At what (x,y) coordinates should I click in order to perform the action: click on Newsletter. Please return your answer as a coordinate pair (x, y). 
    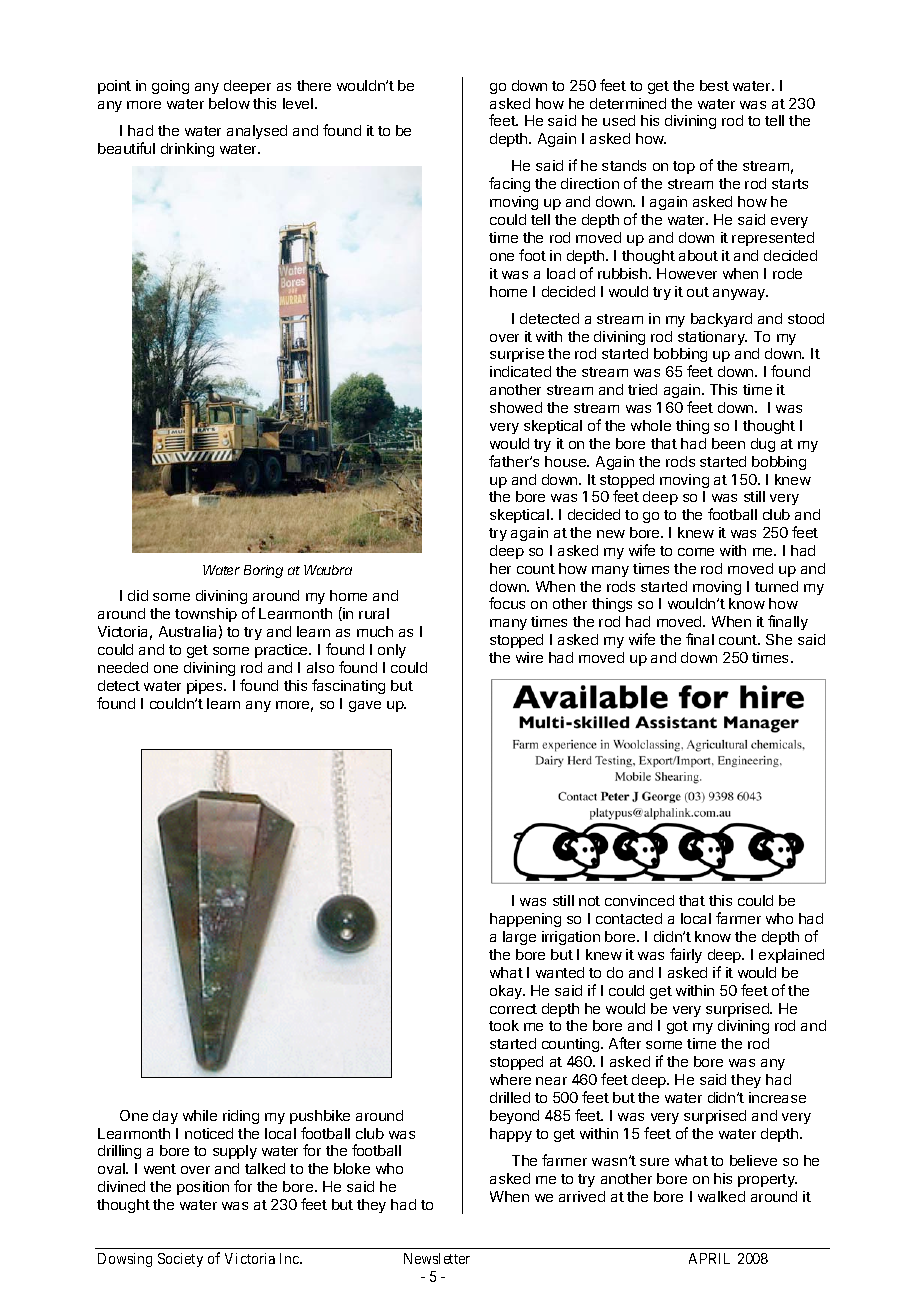
    Looking at the image, I should click on (437, 1258).
